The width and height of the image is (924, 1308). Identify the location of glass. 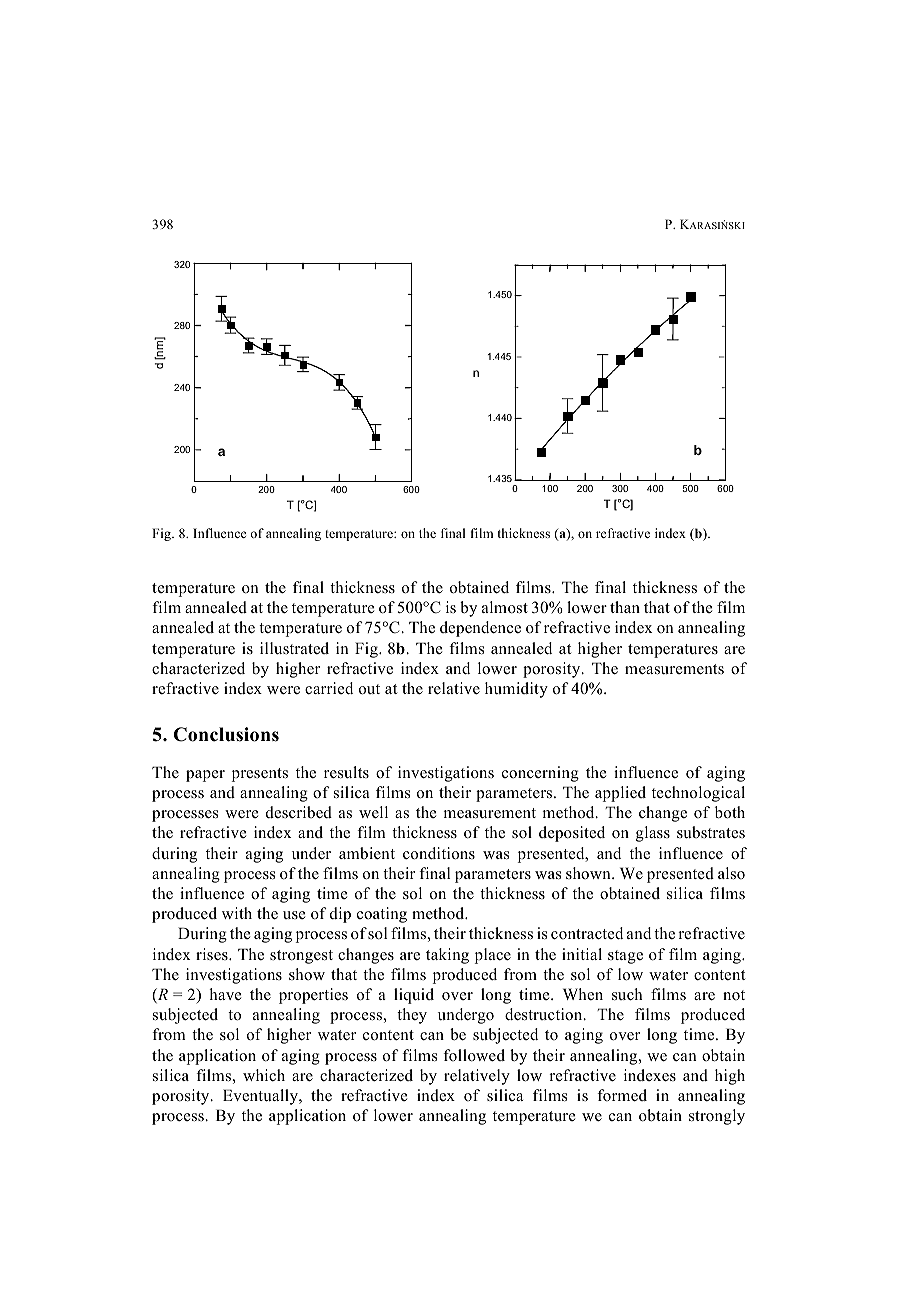
(653, 834).
